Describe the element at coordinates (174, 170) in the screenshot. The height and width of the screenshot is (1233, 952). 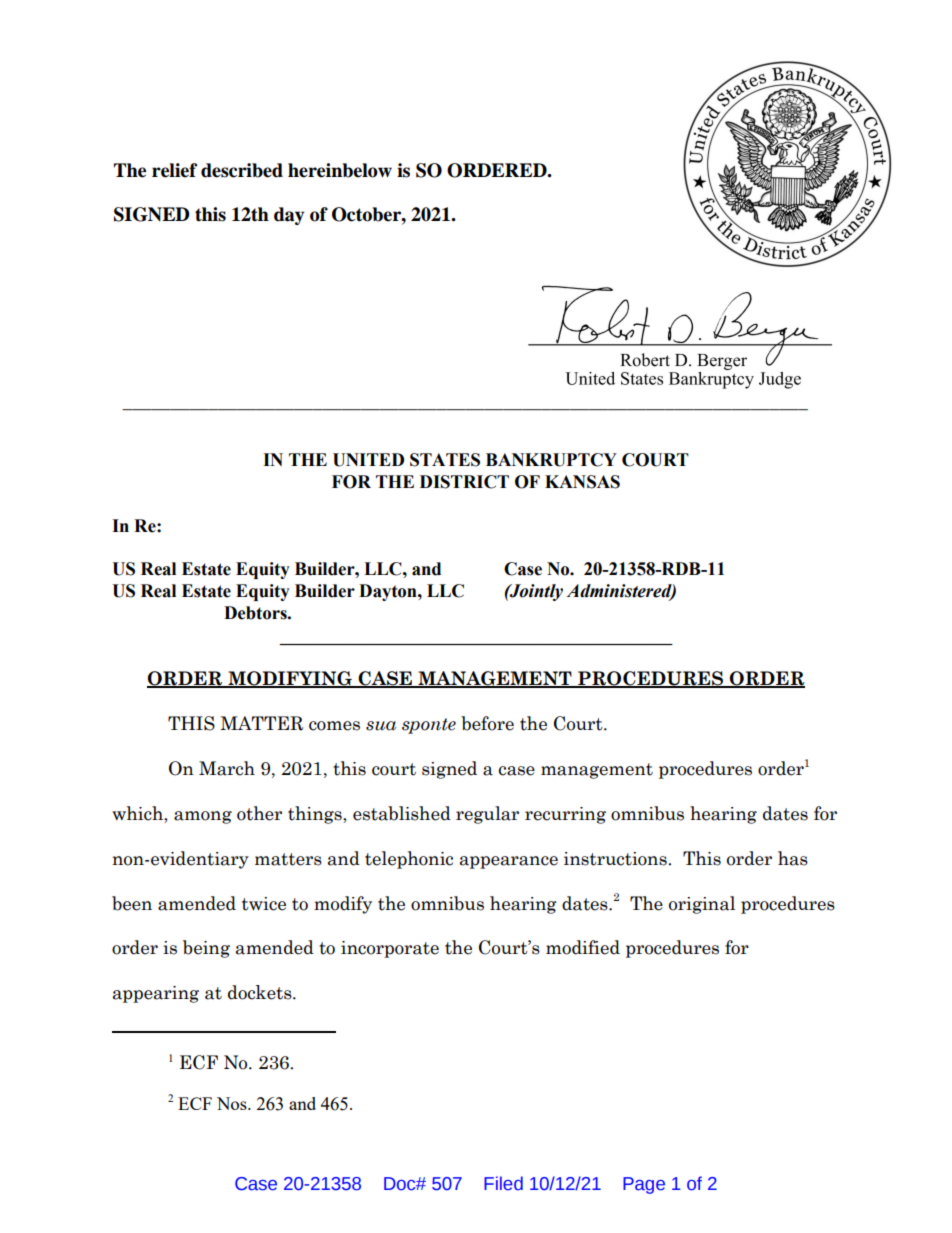
I see `relief` at that location.
